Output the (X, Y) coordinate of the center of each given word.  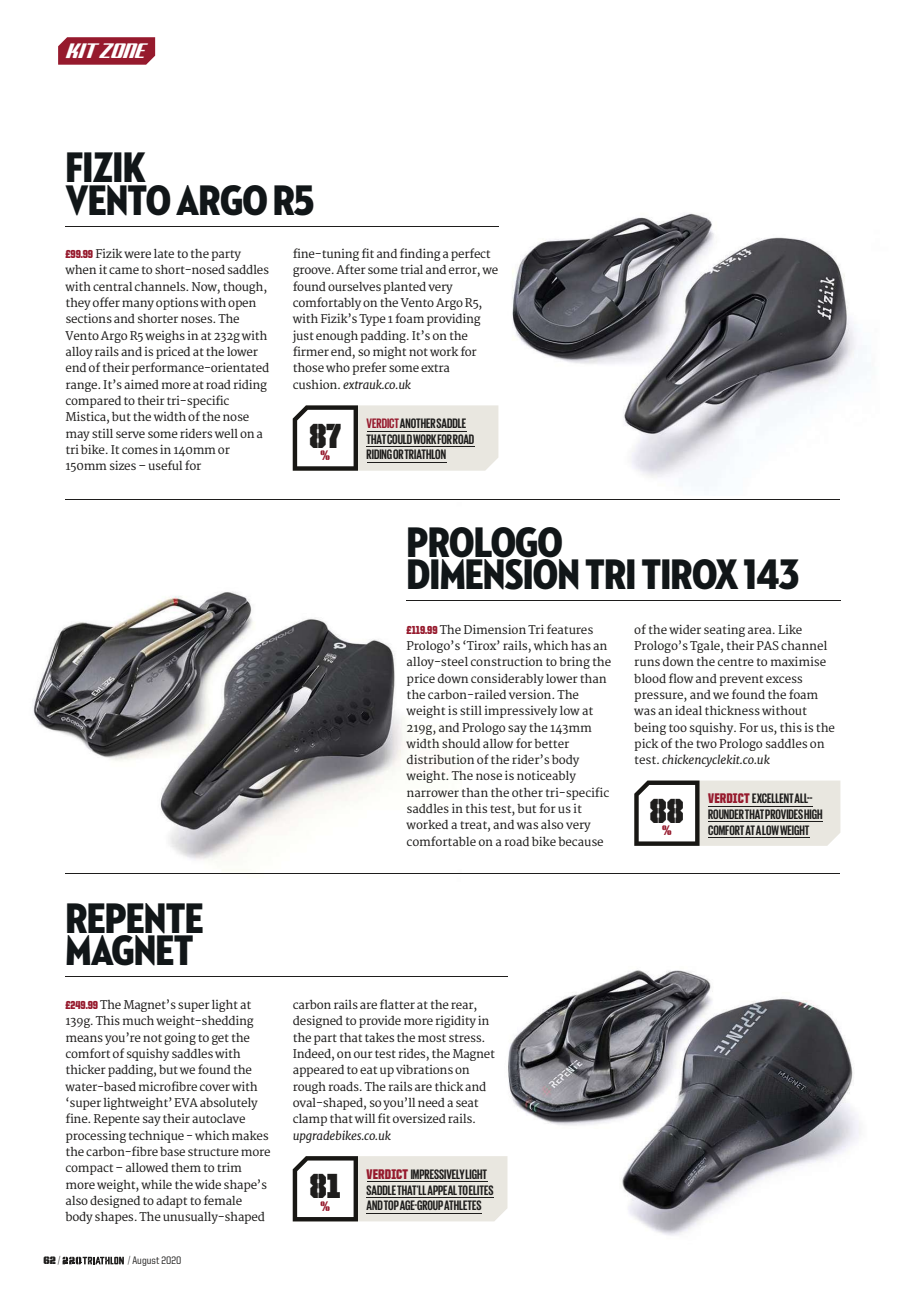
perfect (470, 254)
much (138, 1020)
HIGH (813, 815)
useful (166, 465)
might (389, 352)
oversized (419, 1118)
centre (736, 662)
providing (453, 319)
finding (420, 254)
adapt (171, 1202)
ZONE (124, 52)
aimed (141, 384)
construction (507, 661)
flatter (397, 1004)
